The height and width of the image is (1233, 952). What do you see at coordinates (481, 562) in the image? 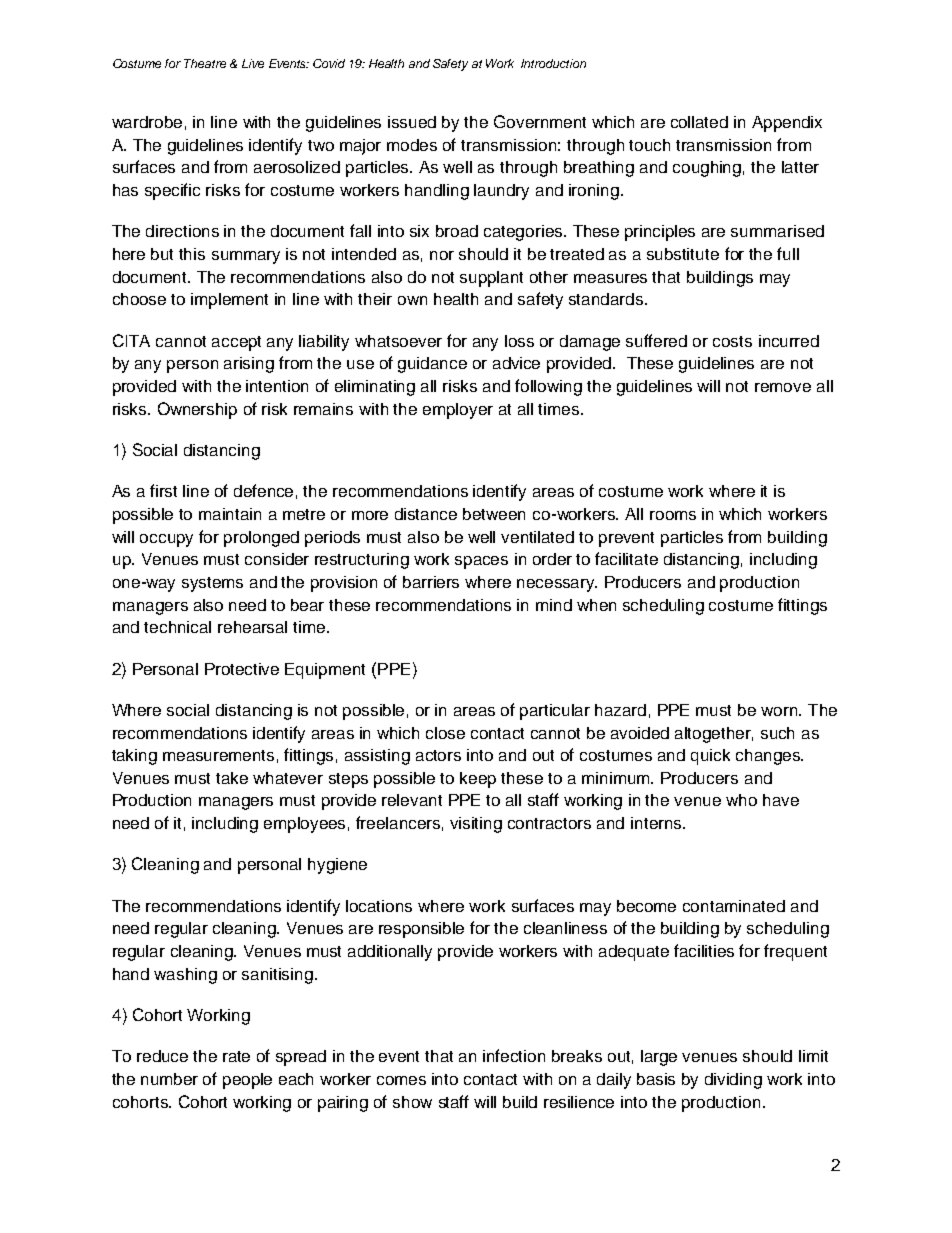
I see `spaces` at bounding box center [481, 562].
